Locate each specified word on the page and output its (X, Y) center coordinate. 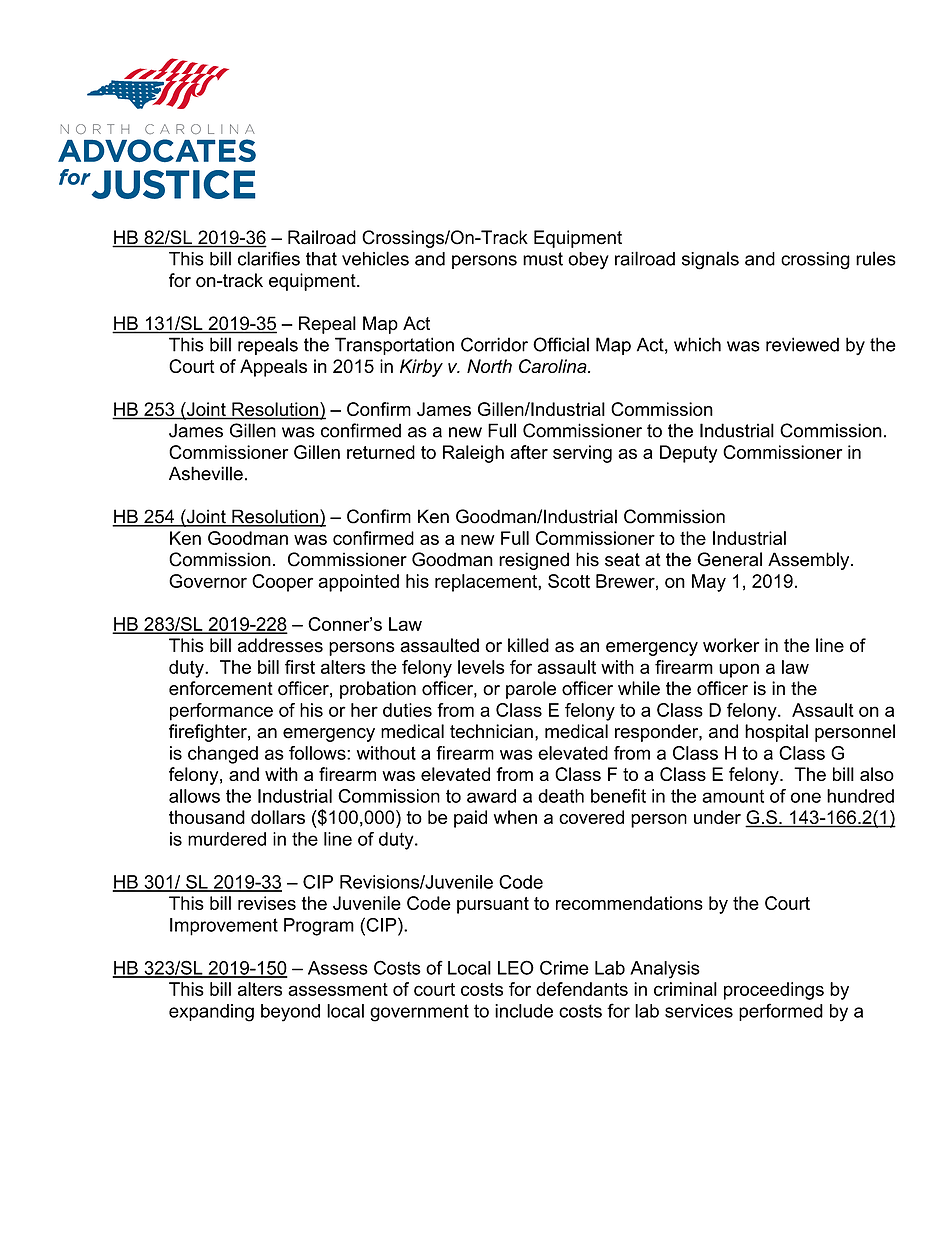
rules (876, 258)
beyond (290, 1013)
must (543, 259)
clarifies (269, 258)
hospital (776, 733)
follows (318, 753)
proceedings (774, 991)
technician (491, 731)
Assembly (810, 561)
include (524, 1011)
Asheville (206, 473)
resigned (534, 561)
